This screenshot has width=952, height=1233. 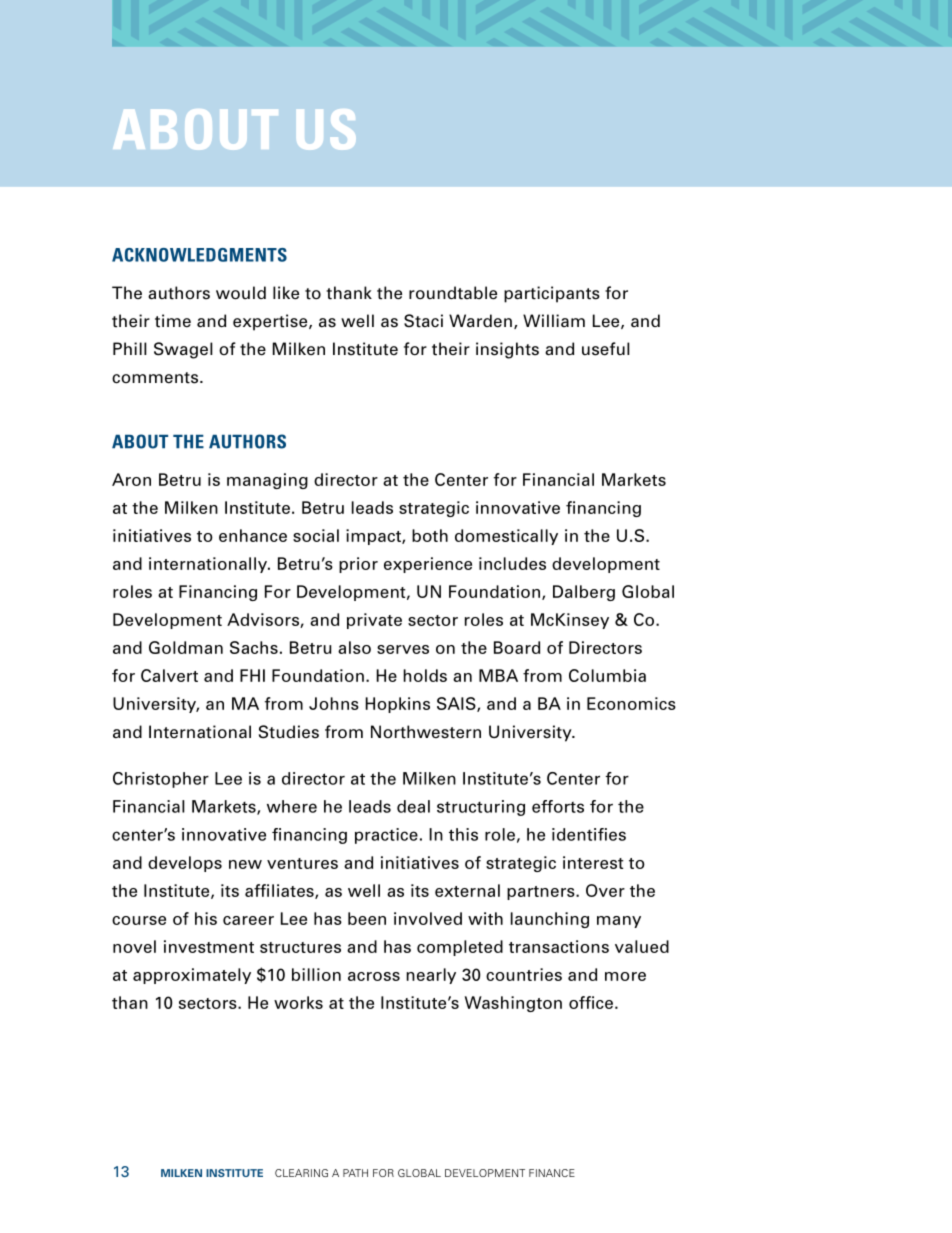 What do you see at coordinates (301, 1173) in the screenshot?
I see `CLEARING` at bounding box center [301, 1173].
